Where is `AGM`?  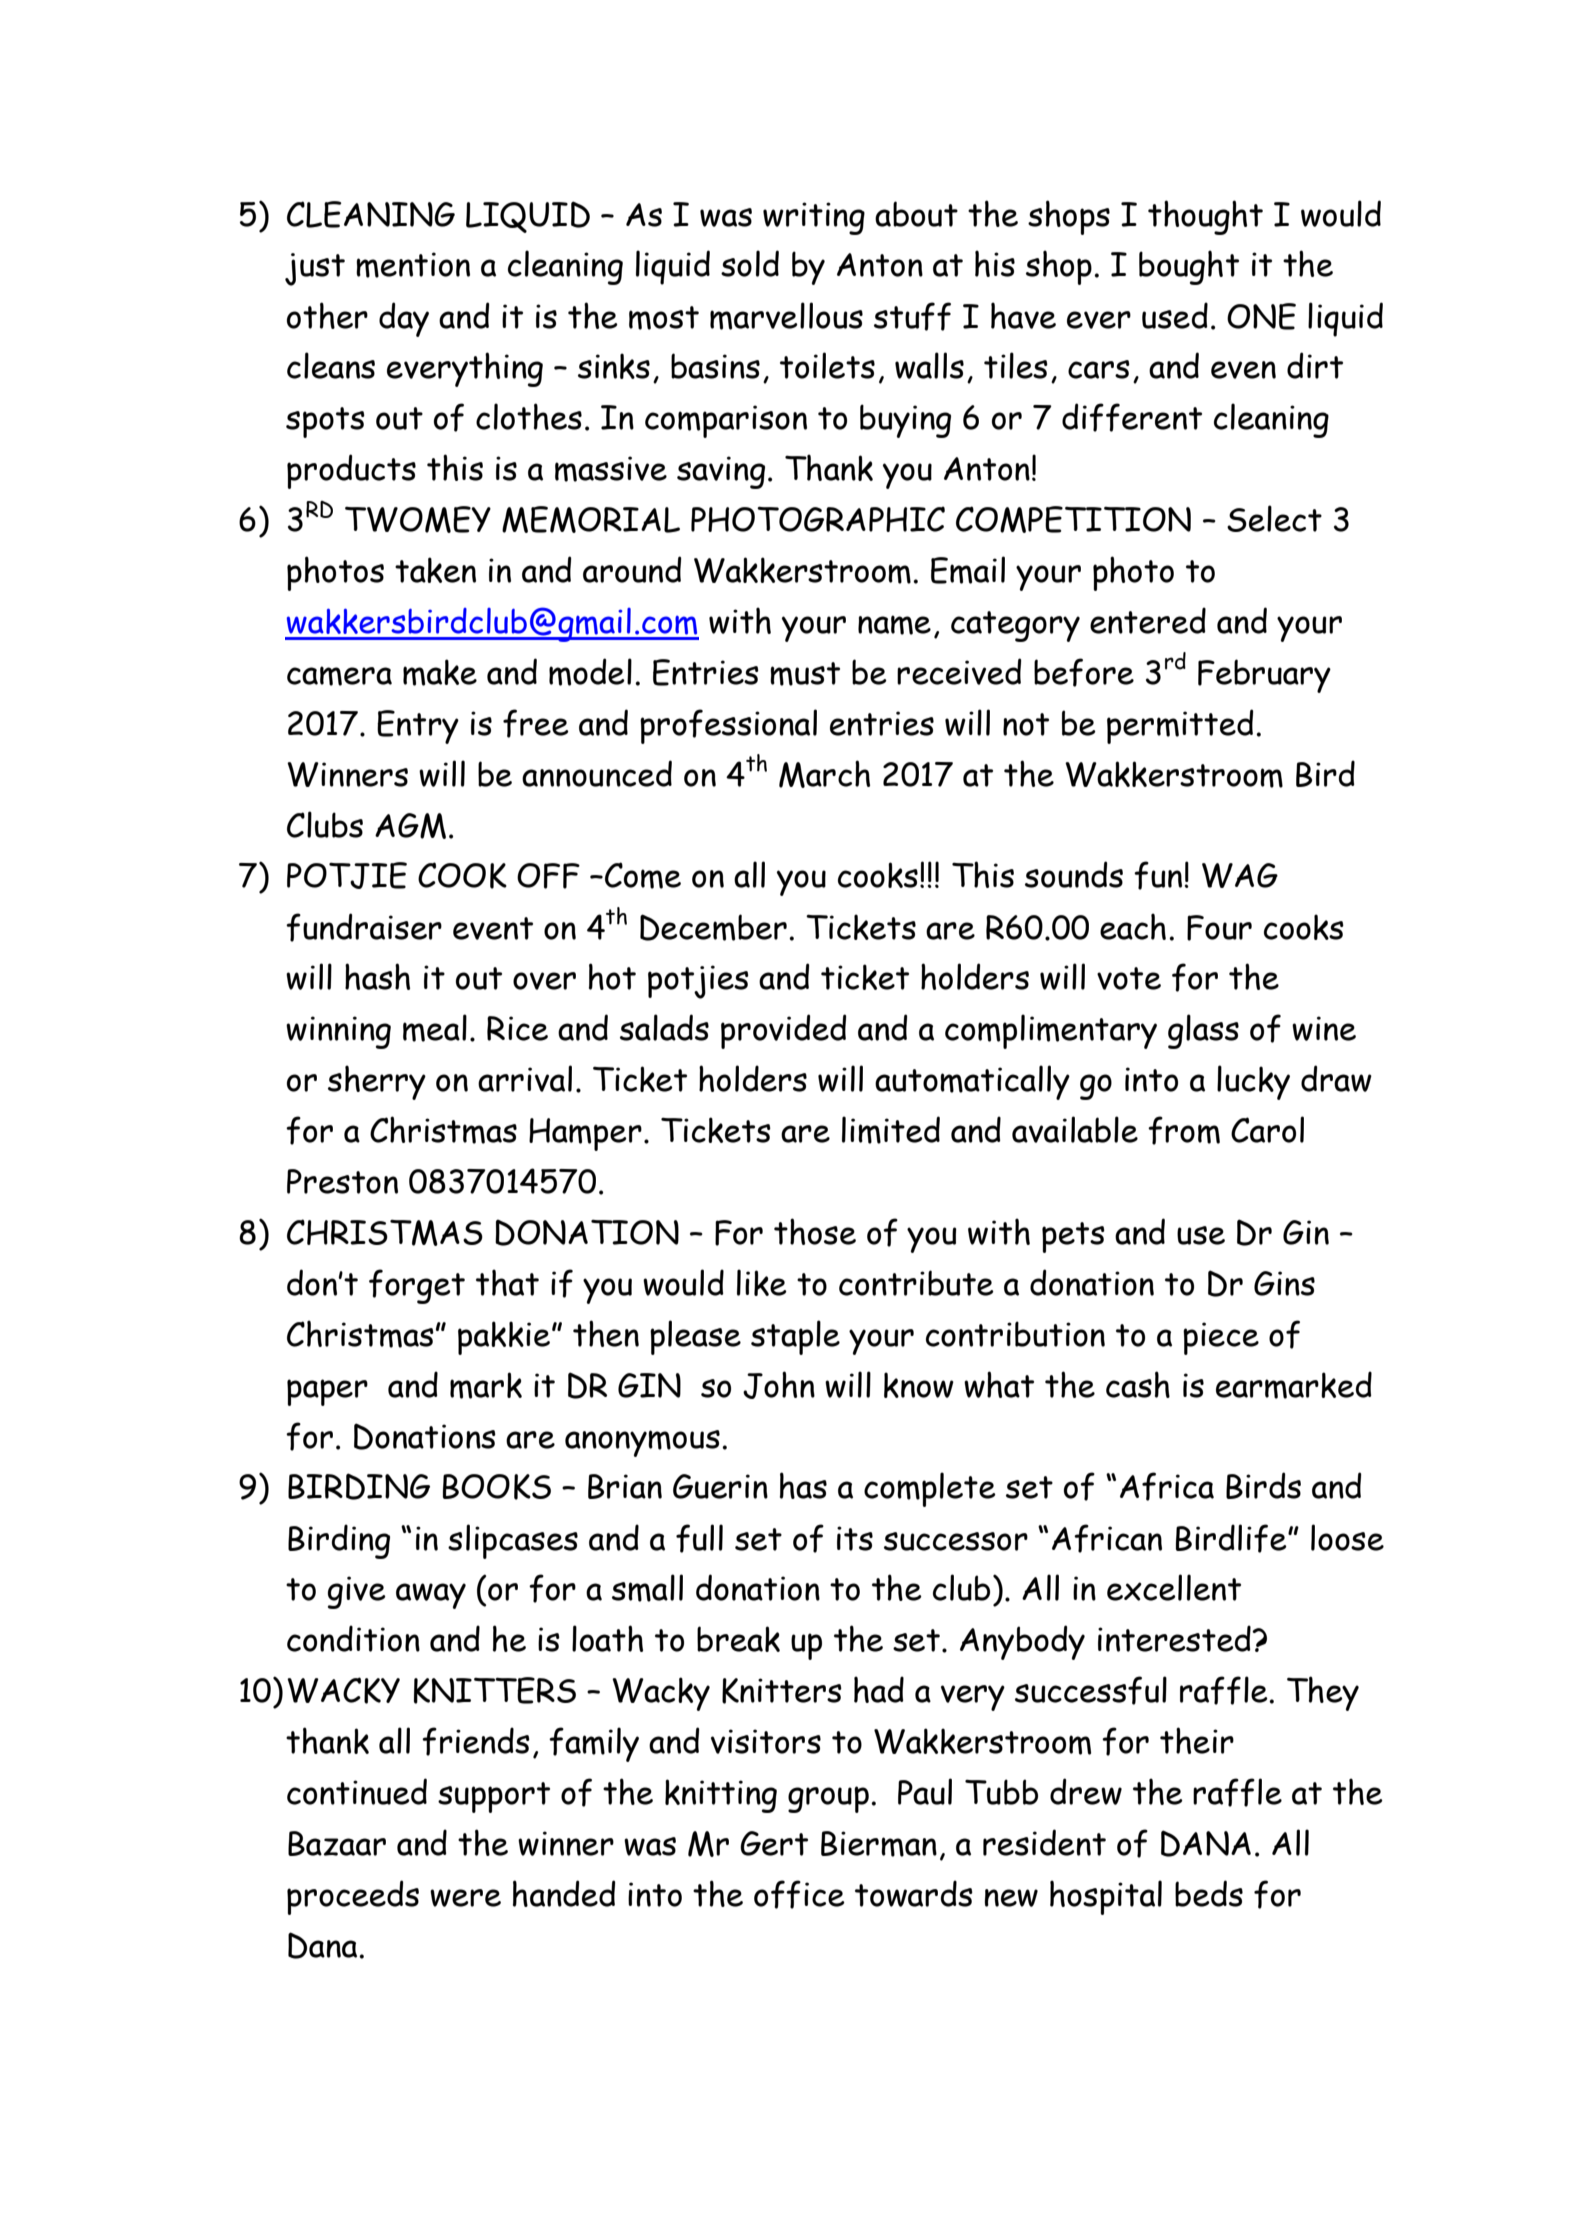
AGM is located at coordinates (410, 826).
